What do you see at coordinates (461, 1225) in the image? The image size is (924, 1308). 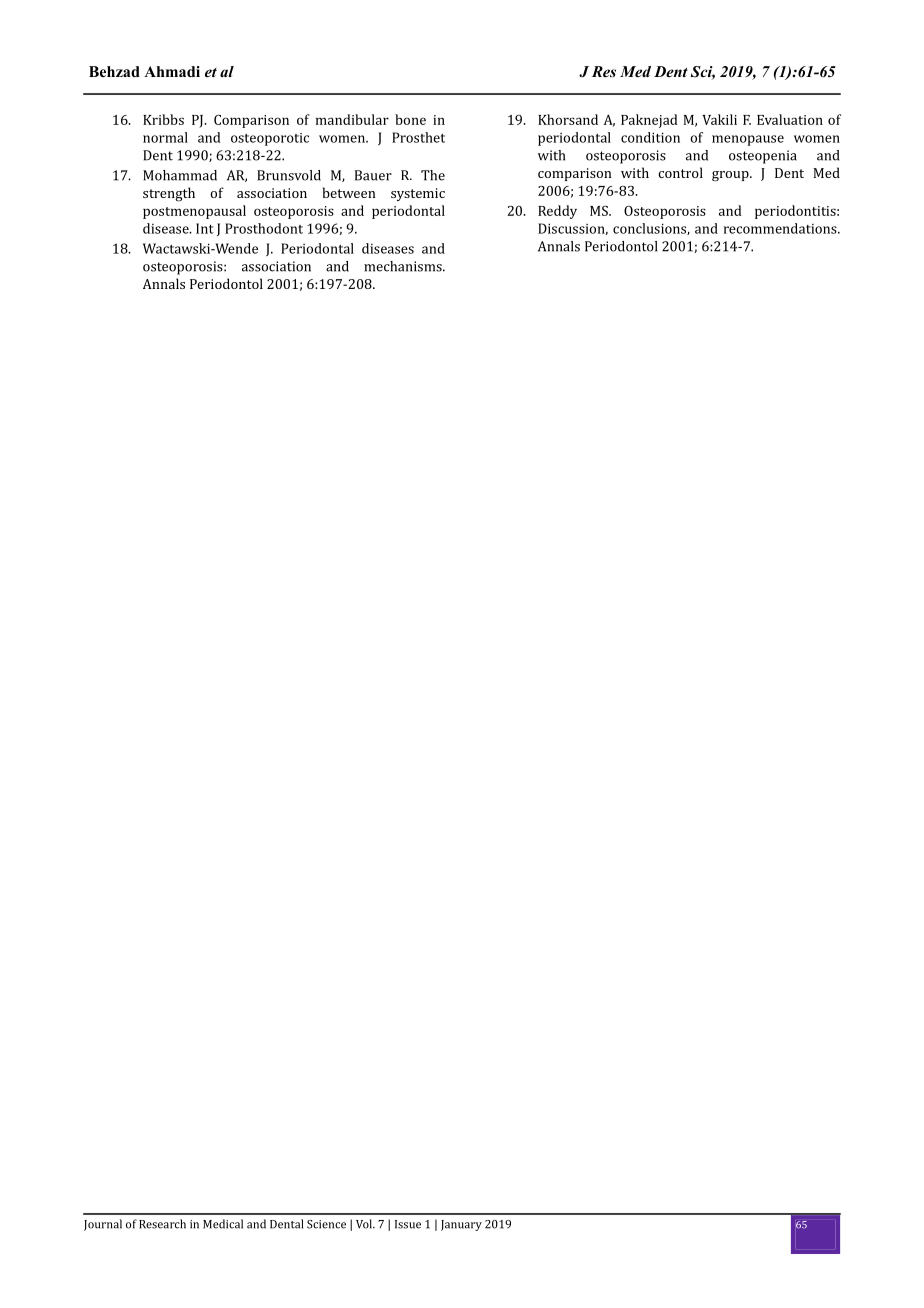 I see `January` at bounding box center [461, 1225].
